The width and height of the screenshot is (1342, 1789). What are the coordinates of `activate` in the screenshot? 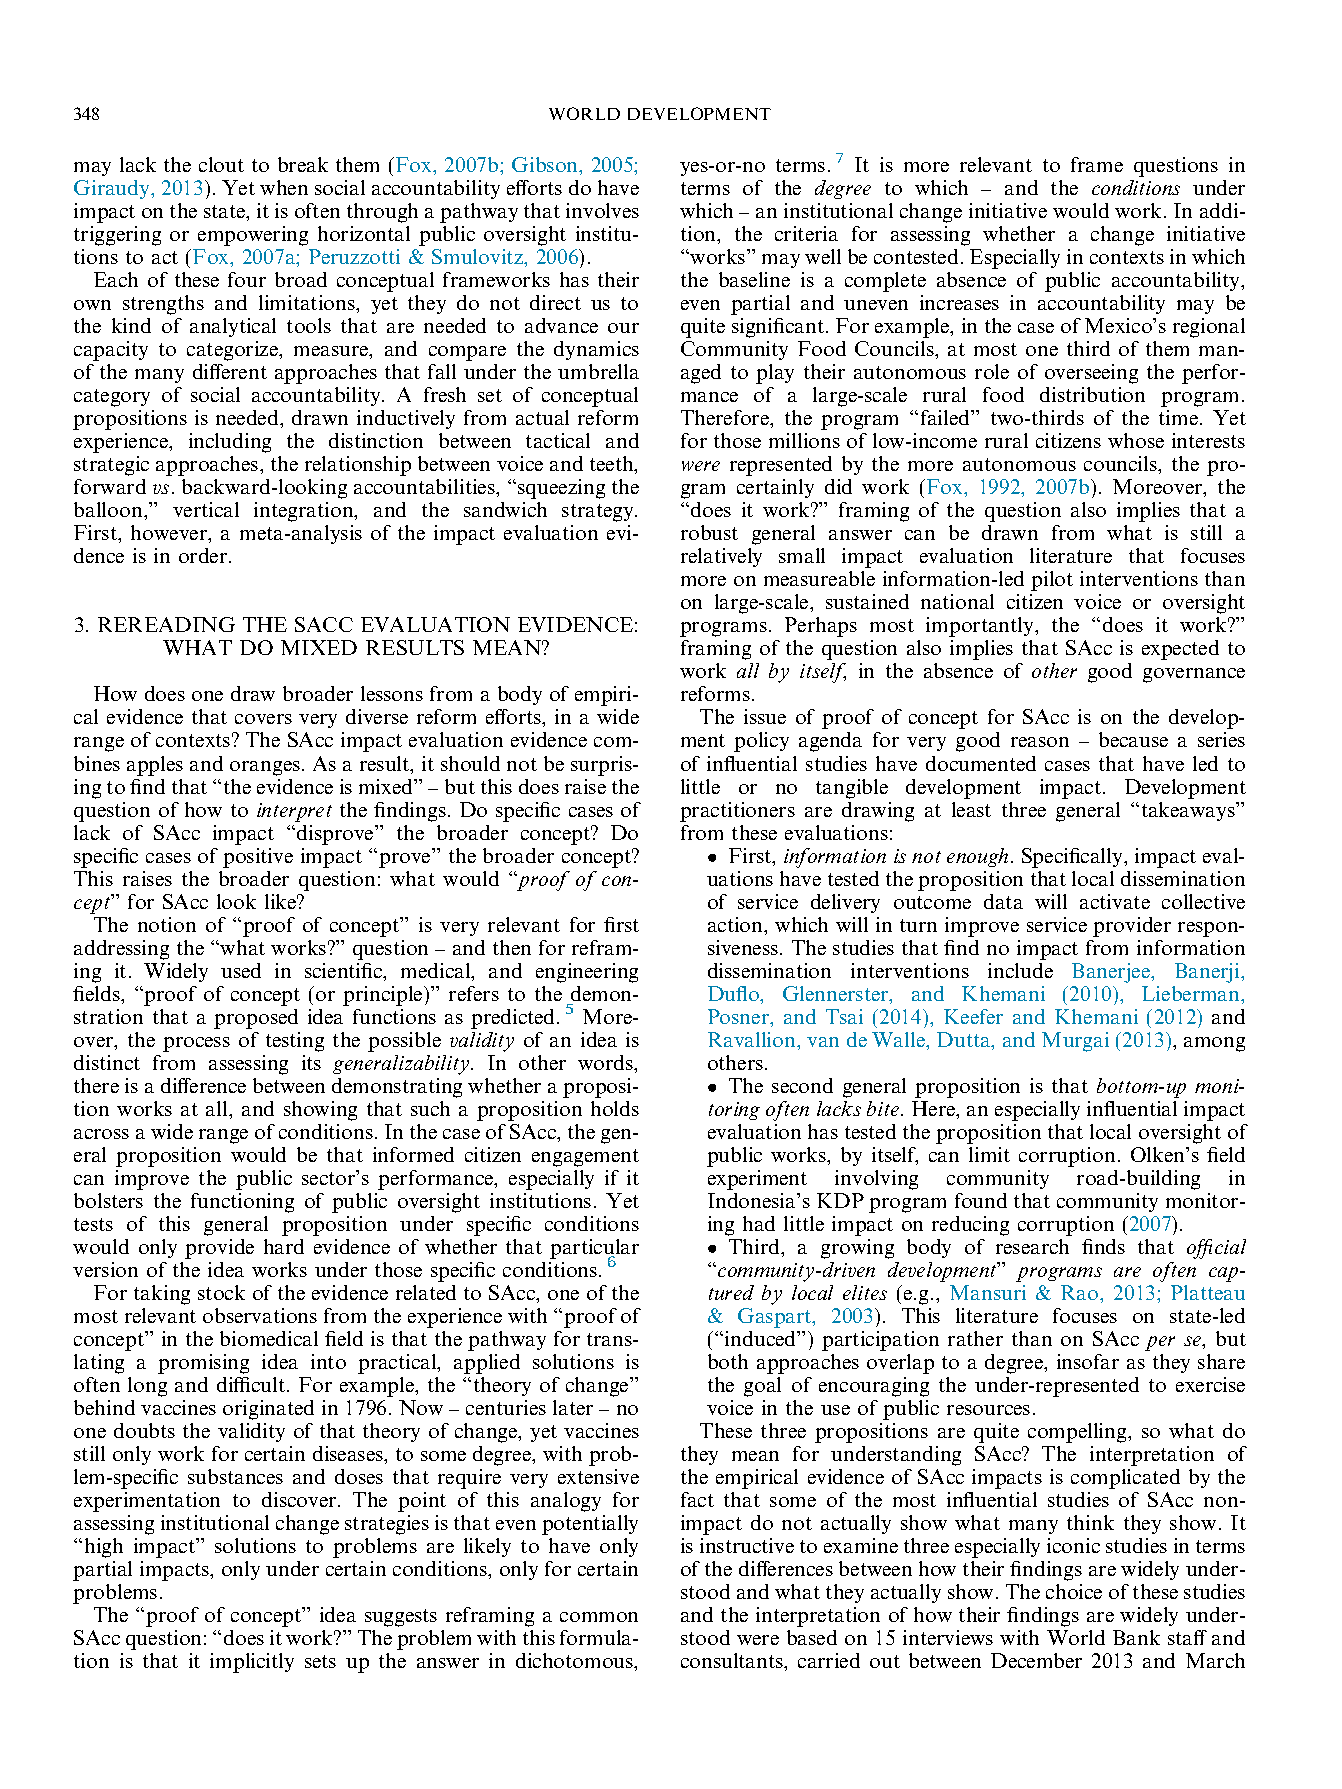 It's located at (1115, 901).
